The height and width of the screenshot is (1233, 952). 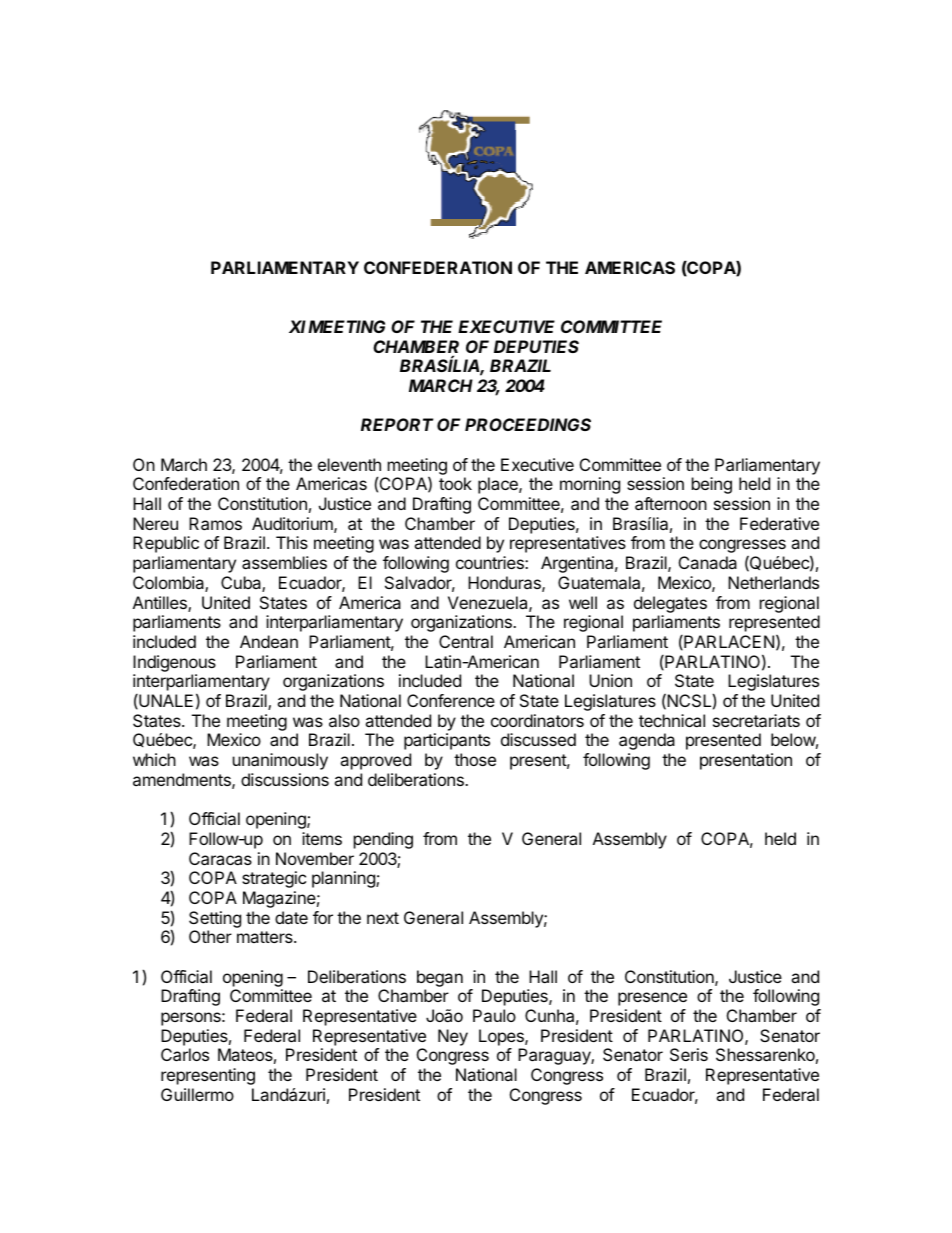 I want to click on Guillermo, so click(x=197, y=1094).
